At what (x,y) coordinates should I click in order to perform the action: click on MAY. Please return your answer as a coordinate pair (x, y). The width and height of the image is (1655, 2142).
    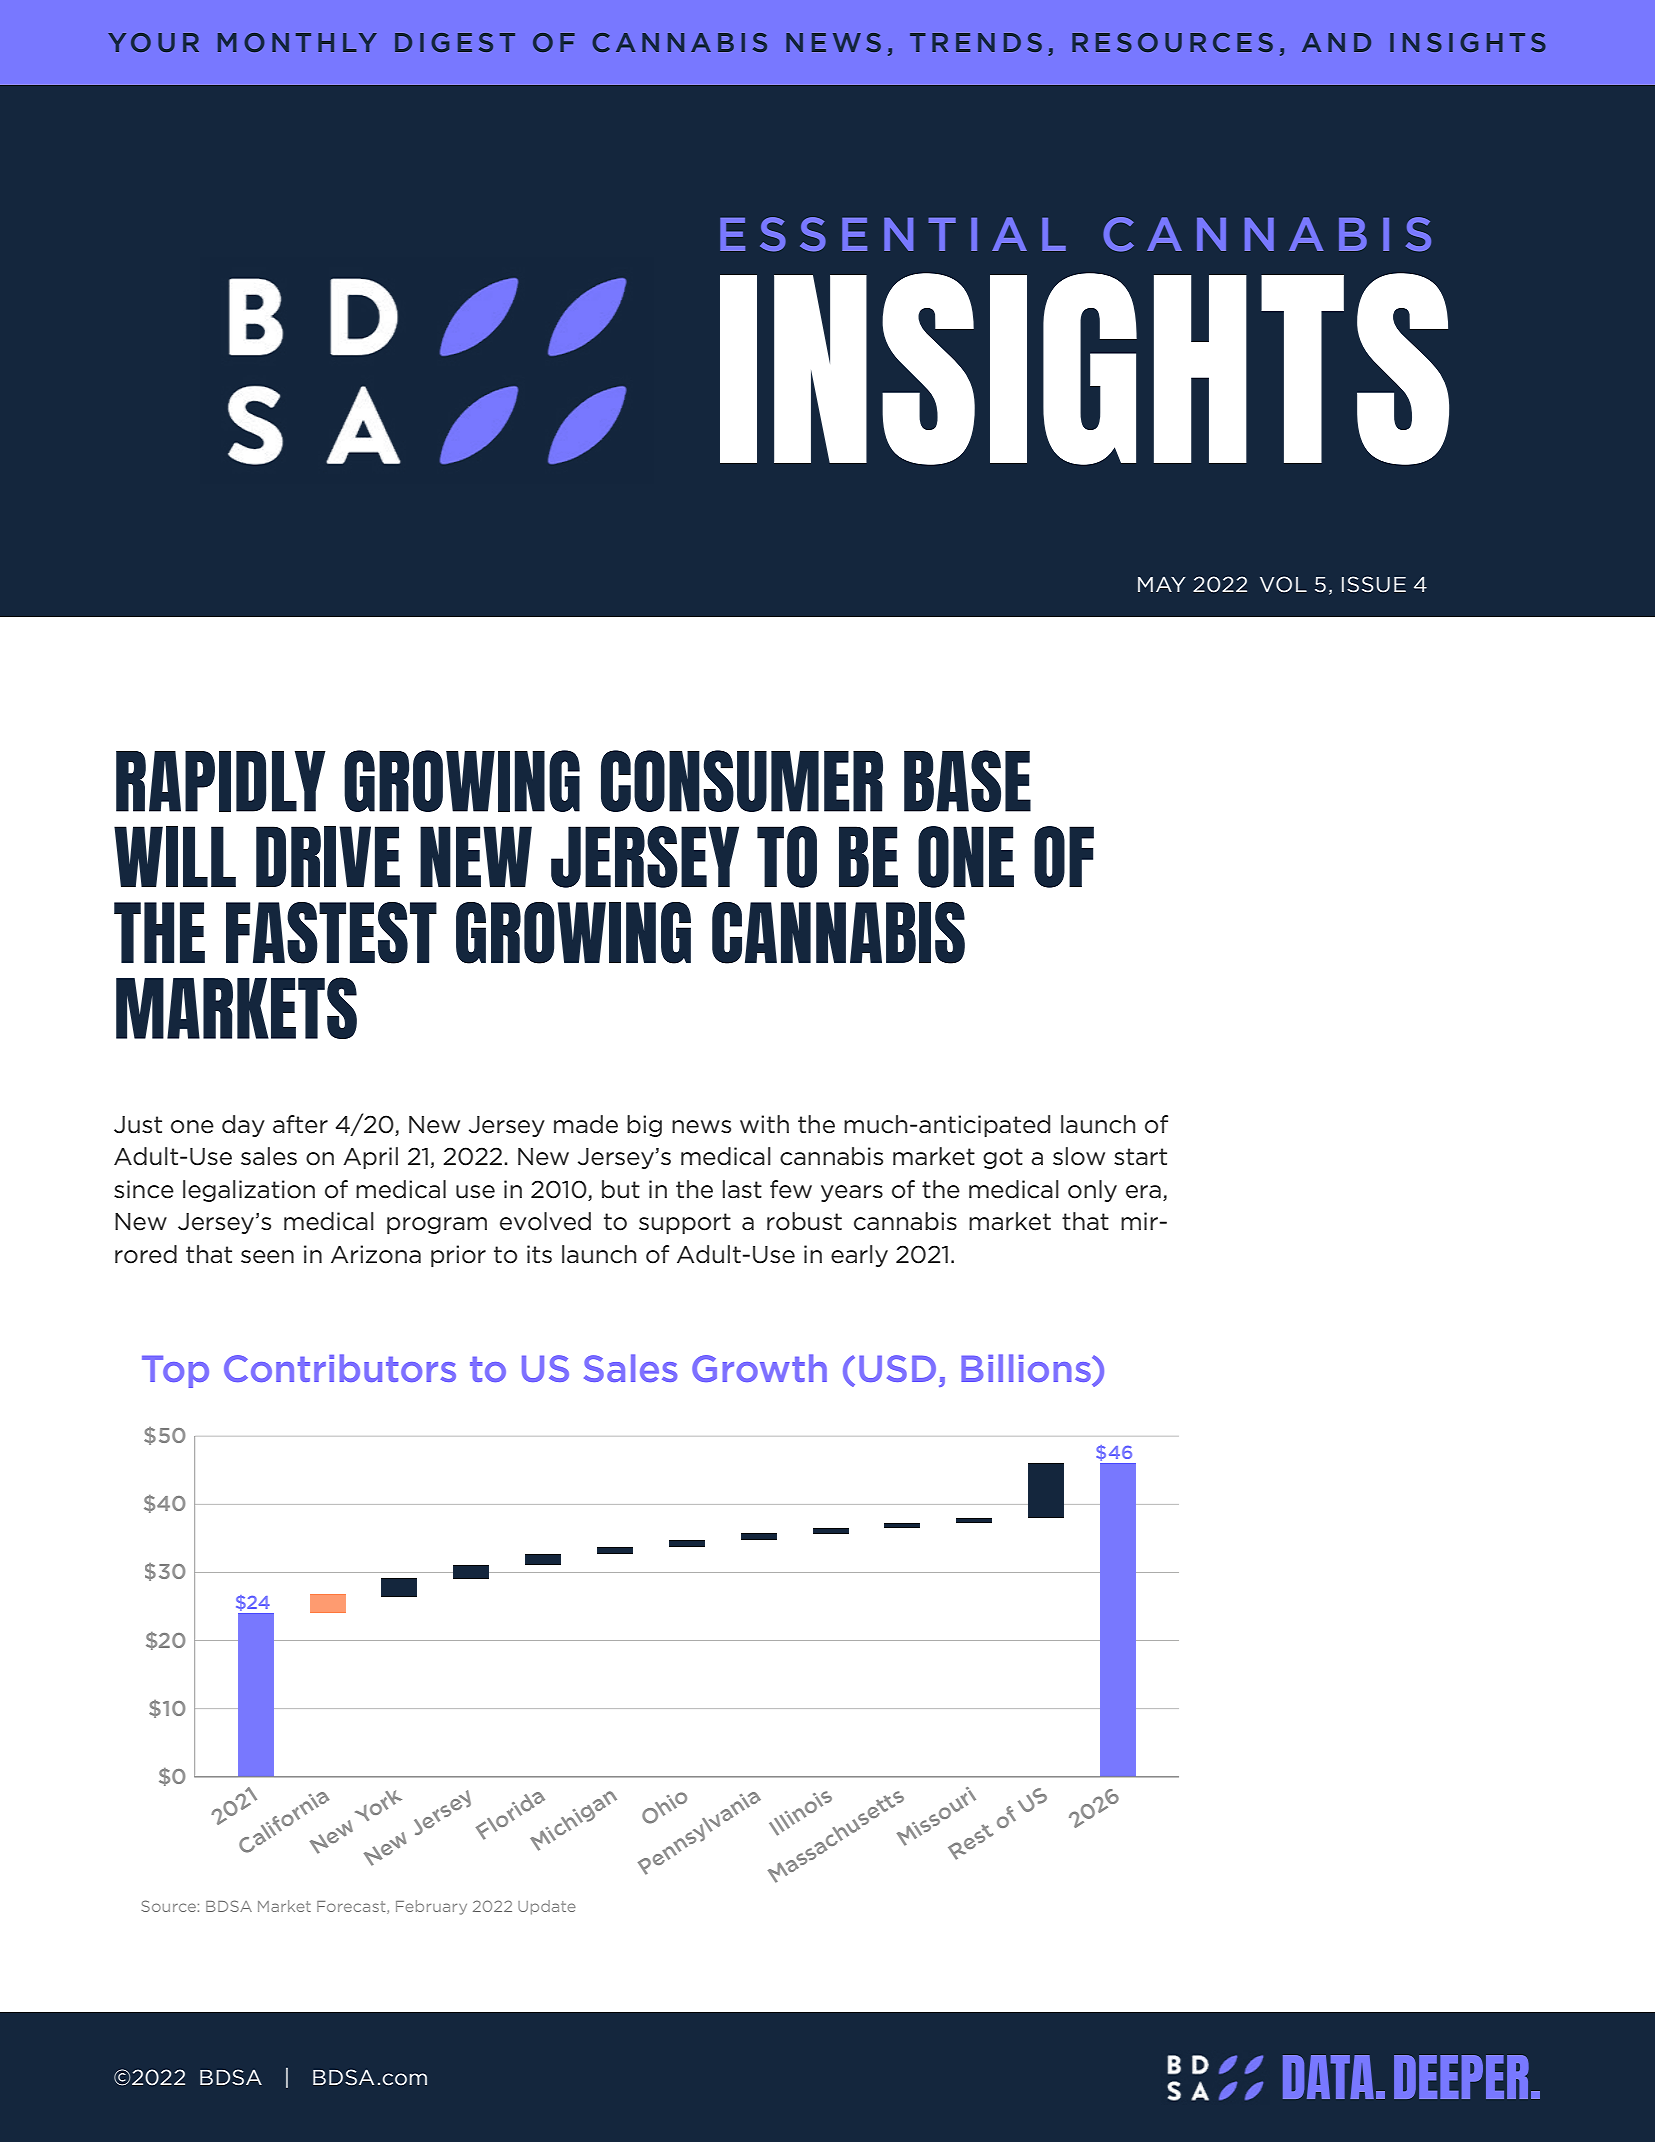
    Looking at the image, I should click on (1162, 584).
